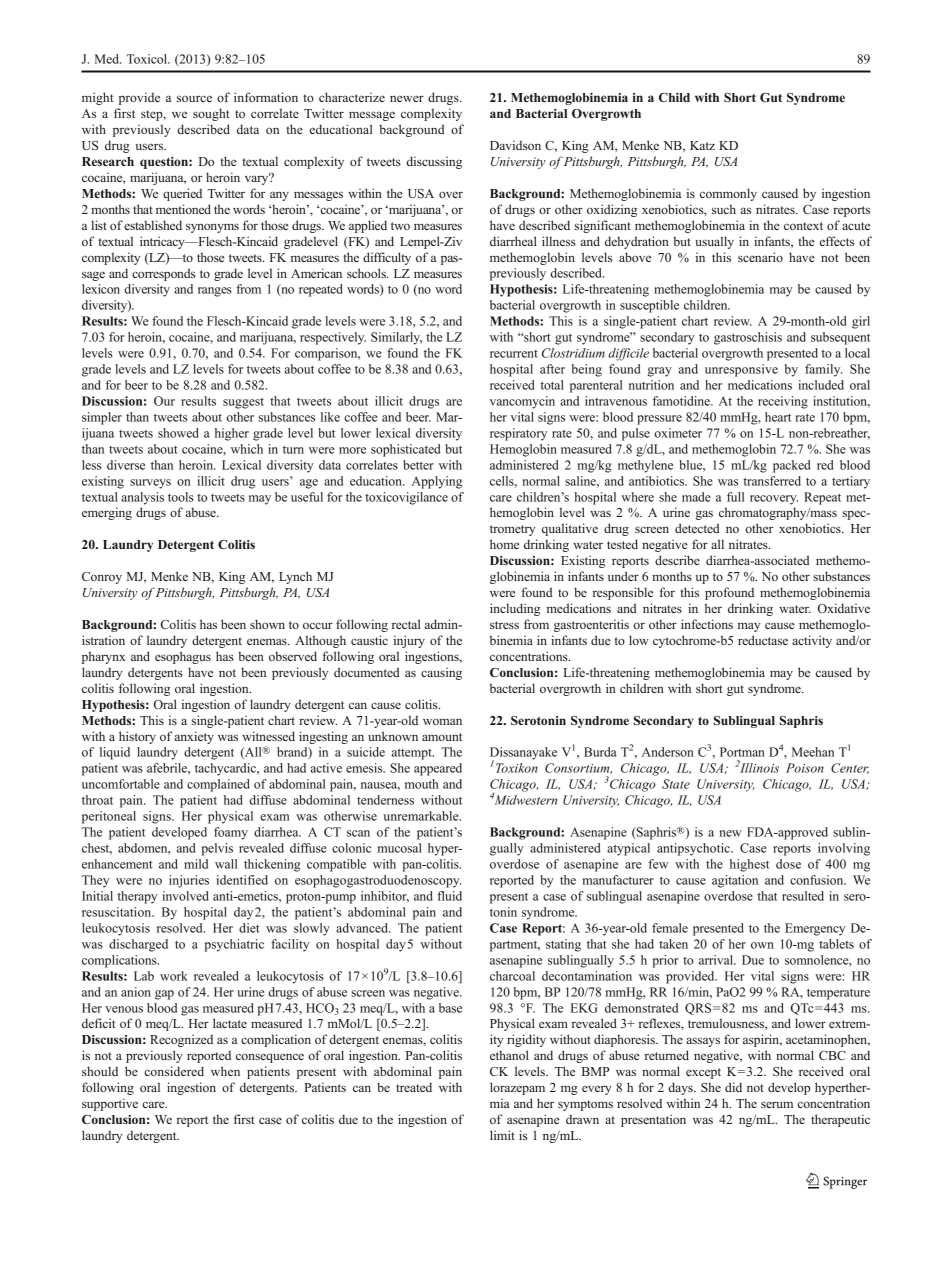 The image size is (952, 1265). What do you see at coordinates (194, 98) in the screenshot?
I see `source` at bounding box center [194, 98].
